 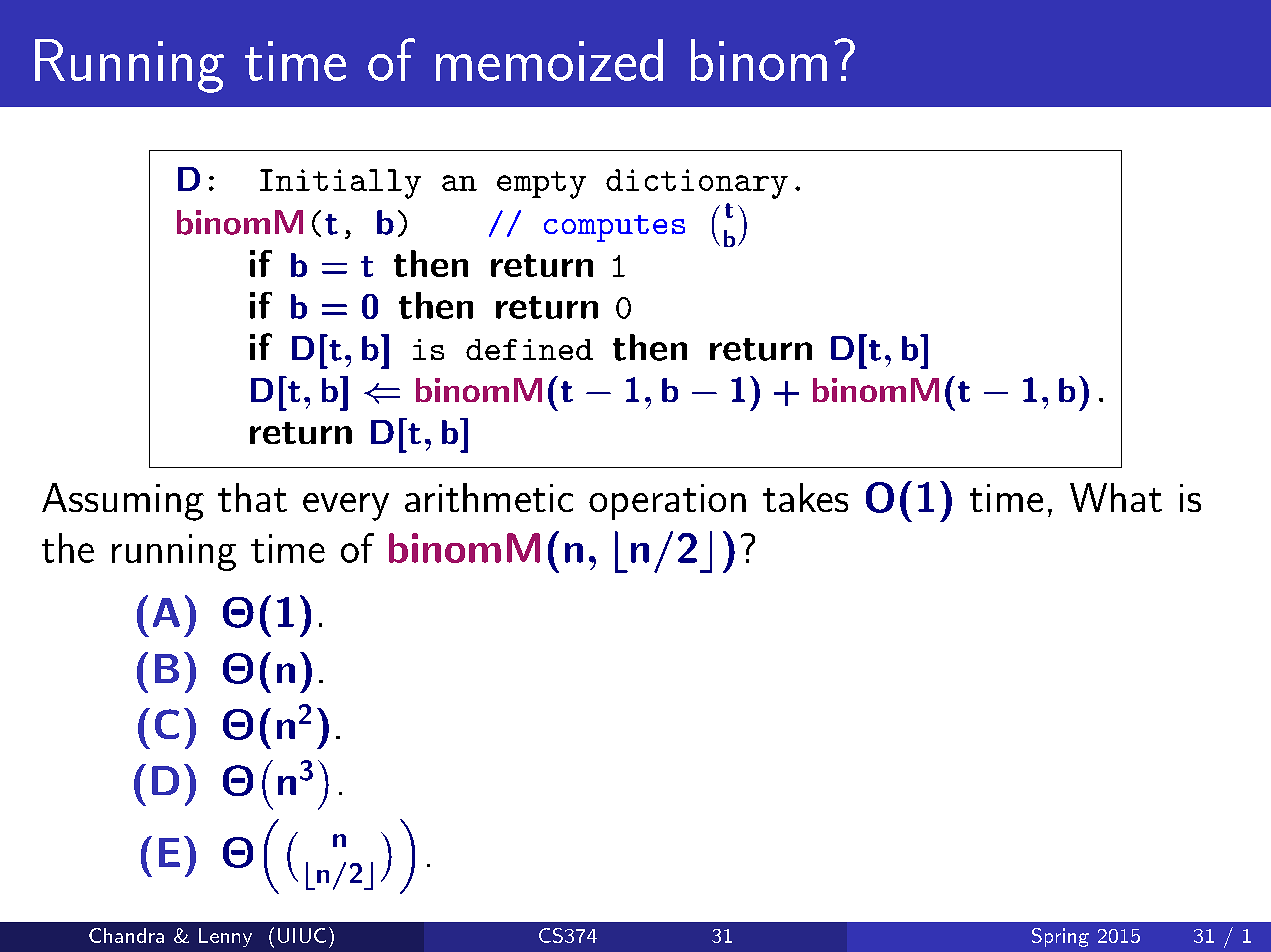 I want to click on that, so click(x=252, y=497).
